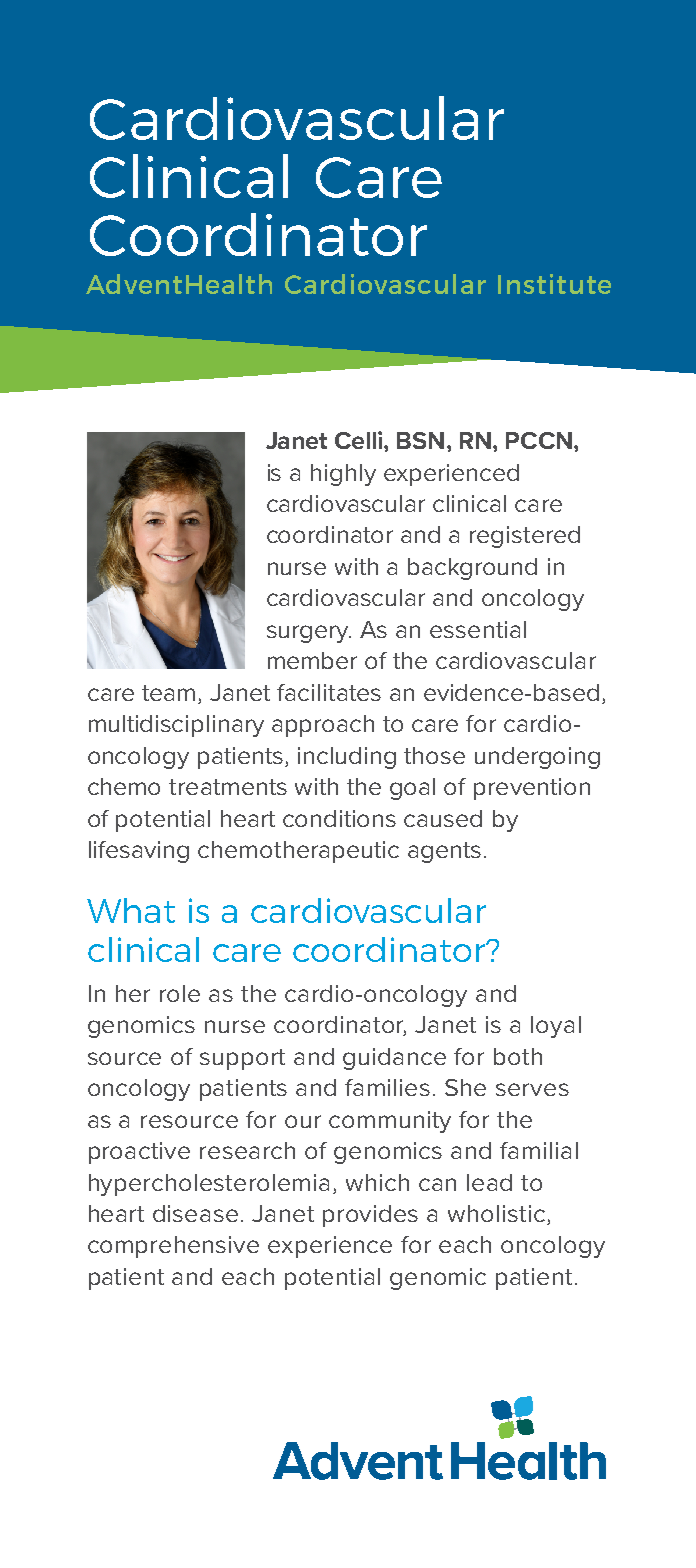  Describe the element at coordinates (496, 1213) in the document. I see `wholistic` at that location.
